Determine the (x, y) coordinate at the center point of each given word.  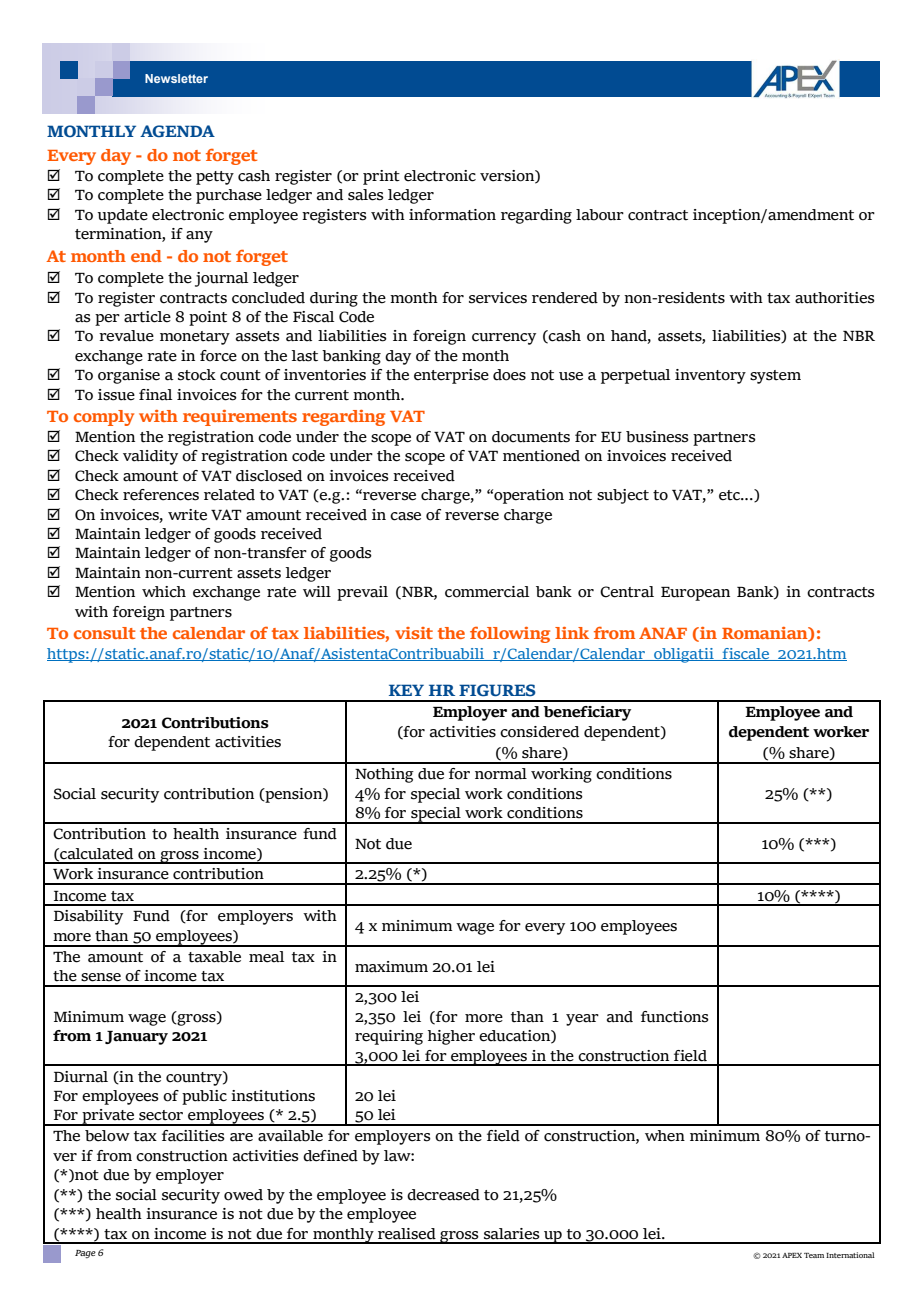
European (695, 594)
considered (539, 732)
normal (501, 774)
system (775, 377)
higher (451, 1037)
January (136, 1038)
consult (104, 633)
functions (675, 1017)
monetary (195, 338)
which (164, 592)
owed (243, 1195)
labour (600, 215)
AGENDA (177, 131)
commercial (487, 592)
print (381, 177)
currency (504, 339)
